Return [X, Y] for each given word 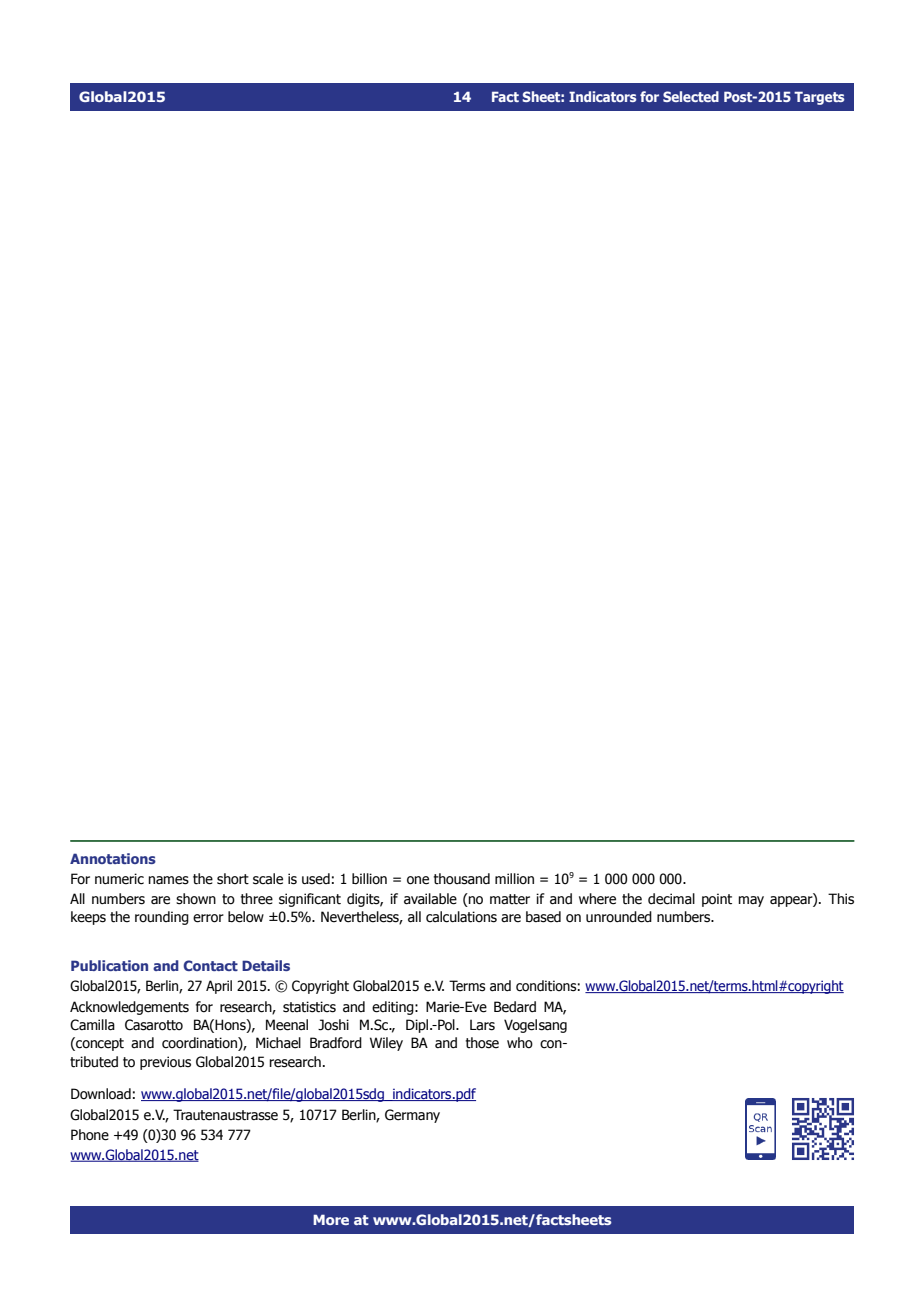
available [430, 899]
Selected [691, 96]
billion [369, 879]
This [841, 899]
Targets [819, 98]
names [168, 880]
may [751, 901]
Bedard [515, 1007]
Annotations [113, 858]
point [717, 900]
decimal [671, 899]
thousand [462, 879]
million [514, 879]
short [233, 879]
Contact [210, 965]
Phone [90, 1135]
